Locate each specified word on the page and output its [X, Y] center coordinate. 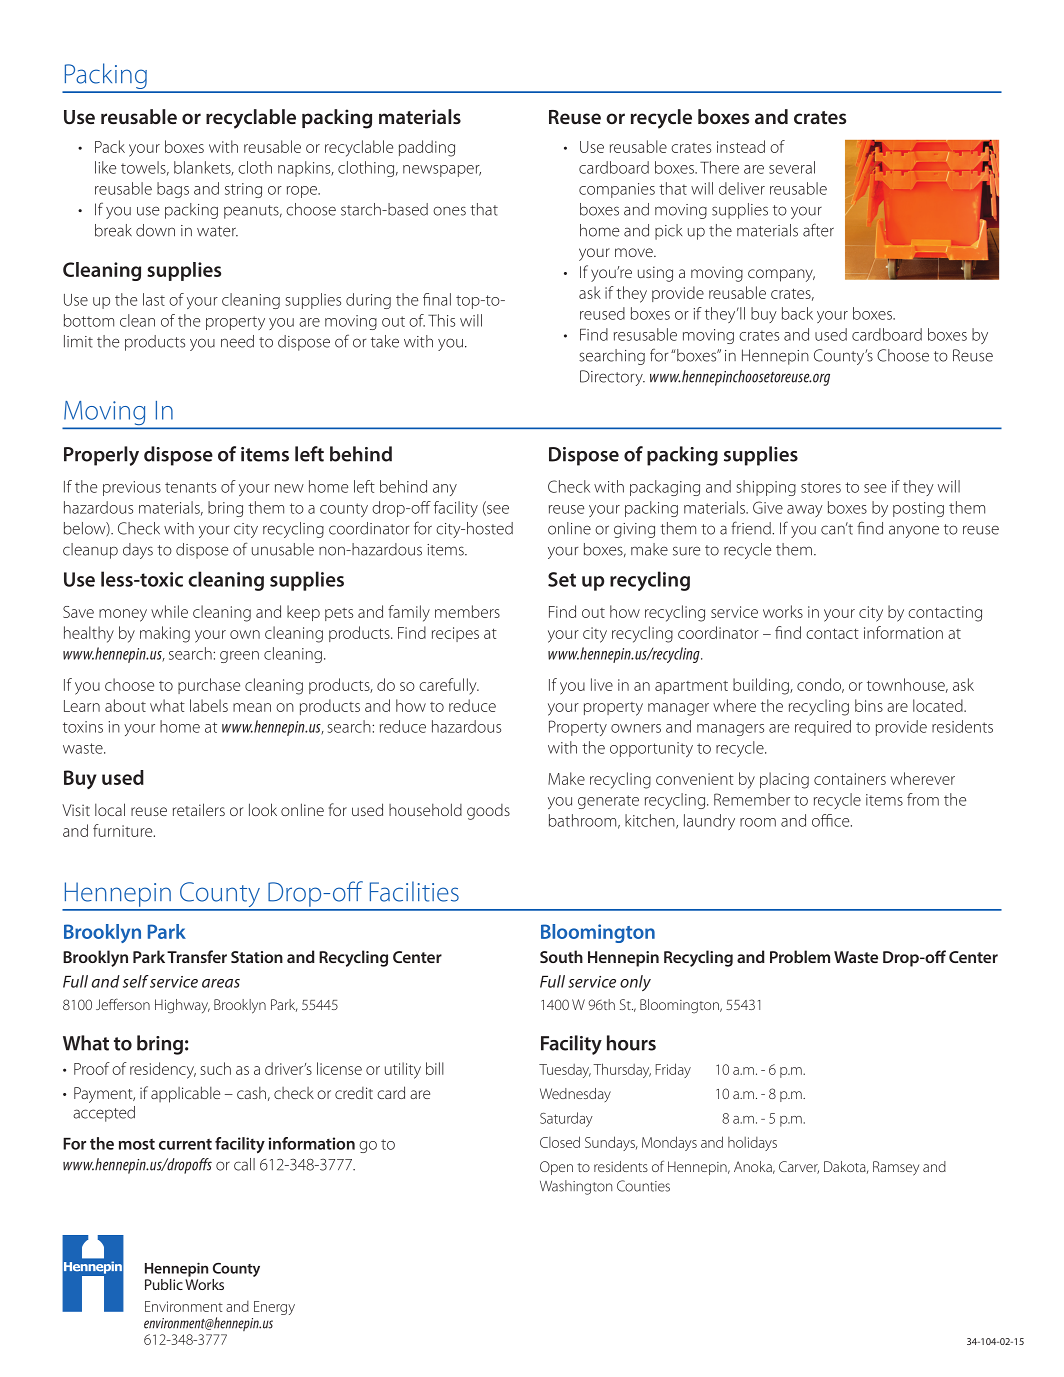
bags [173, 190]
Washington [576, 1187]
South [561, 956]
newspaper [442, 171]
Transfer [197, 956]
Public [164, 1284]
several [792, 167]
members [467, 611]
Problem [800, 956]
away [805, 511]
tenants [190, 487]
